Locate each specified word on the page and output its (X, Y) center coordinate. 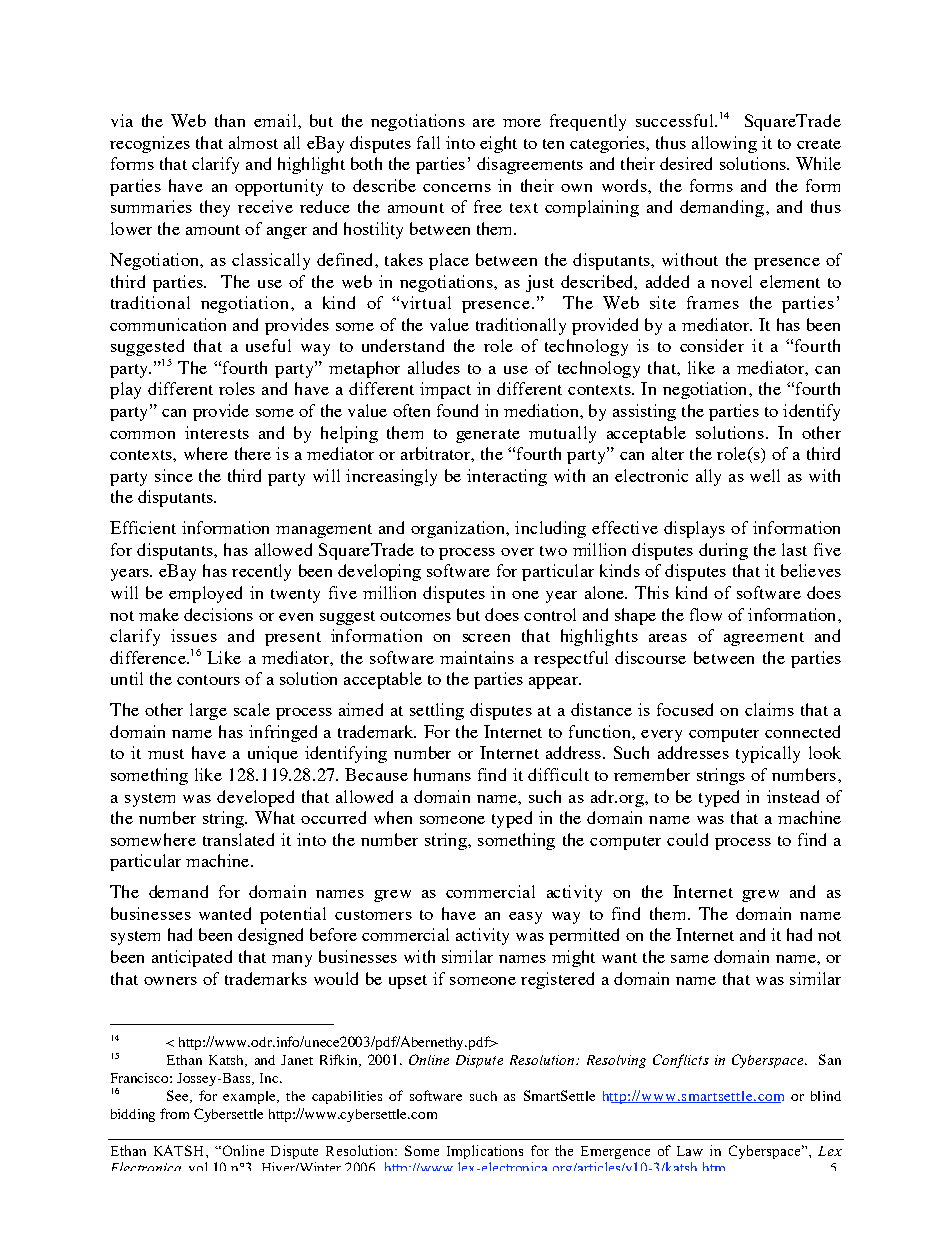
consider (712, 345)
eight (498, 144)
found (457, 410)
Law (690, 1151)
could (687, 839)
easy (525, 918)
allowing (724, 144)
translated (238, 839)
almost (253, 142)
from (174, 1113)
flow (706, 614)
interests (217, 432)
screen (486, 638)
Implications (485, 1152)
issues (194, 635)
